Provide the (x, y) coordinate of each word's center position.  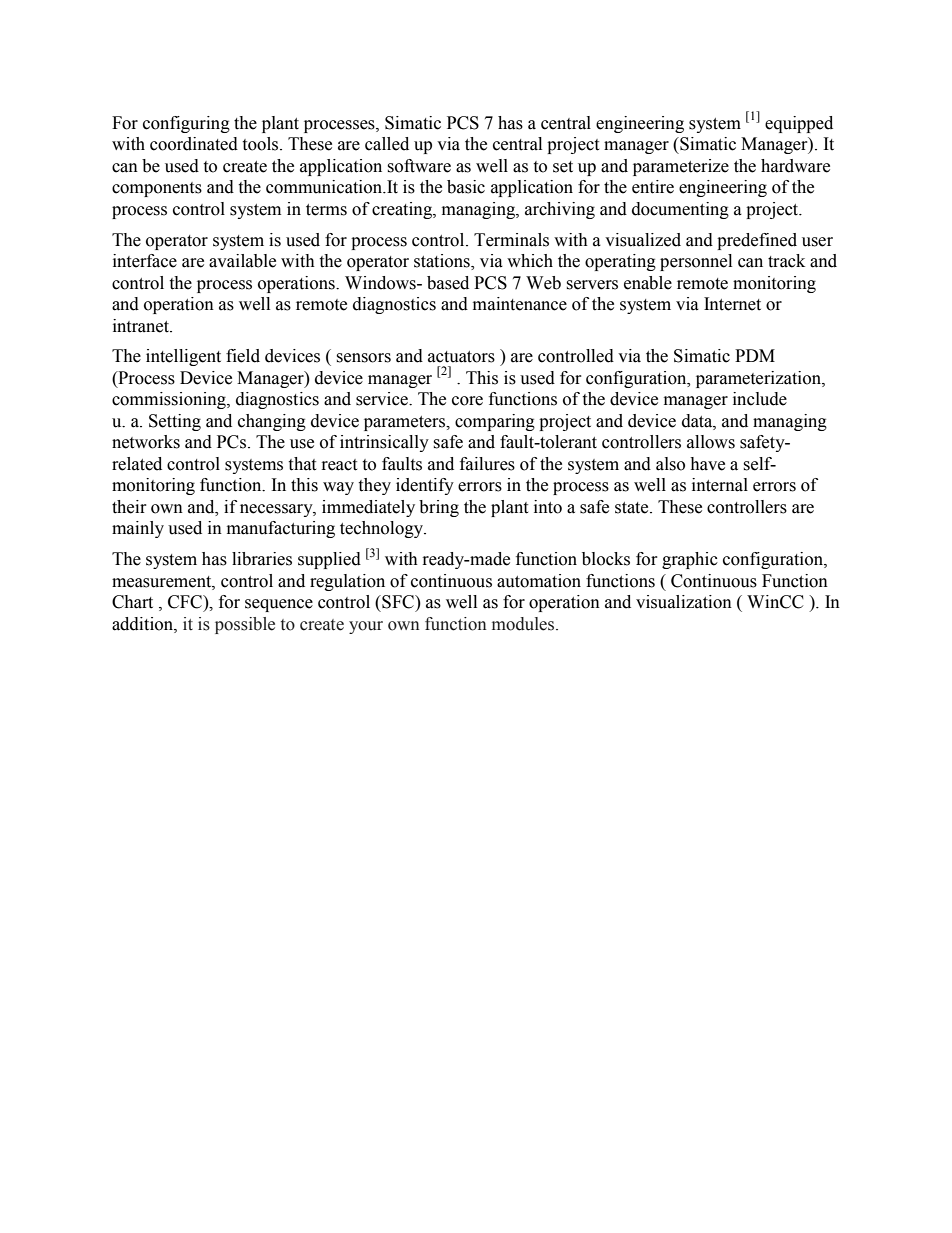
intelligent (183, 357)
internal (720, 485)
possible (245, 625)
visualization (684, 602)
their (129, 507)
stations (443, 262)
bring (439, 508)
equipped (799, 124)
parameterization (759, 379)
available (242, 261)
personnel (696, 262)
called (387, 144)
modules (524, 624)
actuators (461, 357)
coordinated (194, 144)
